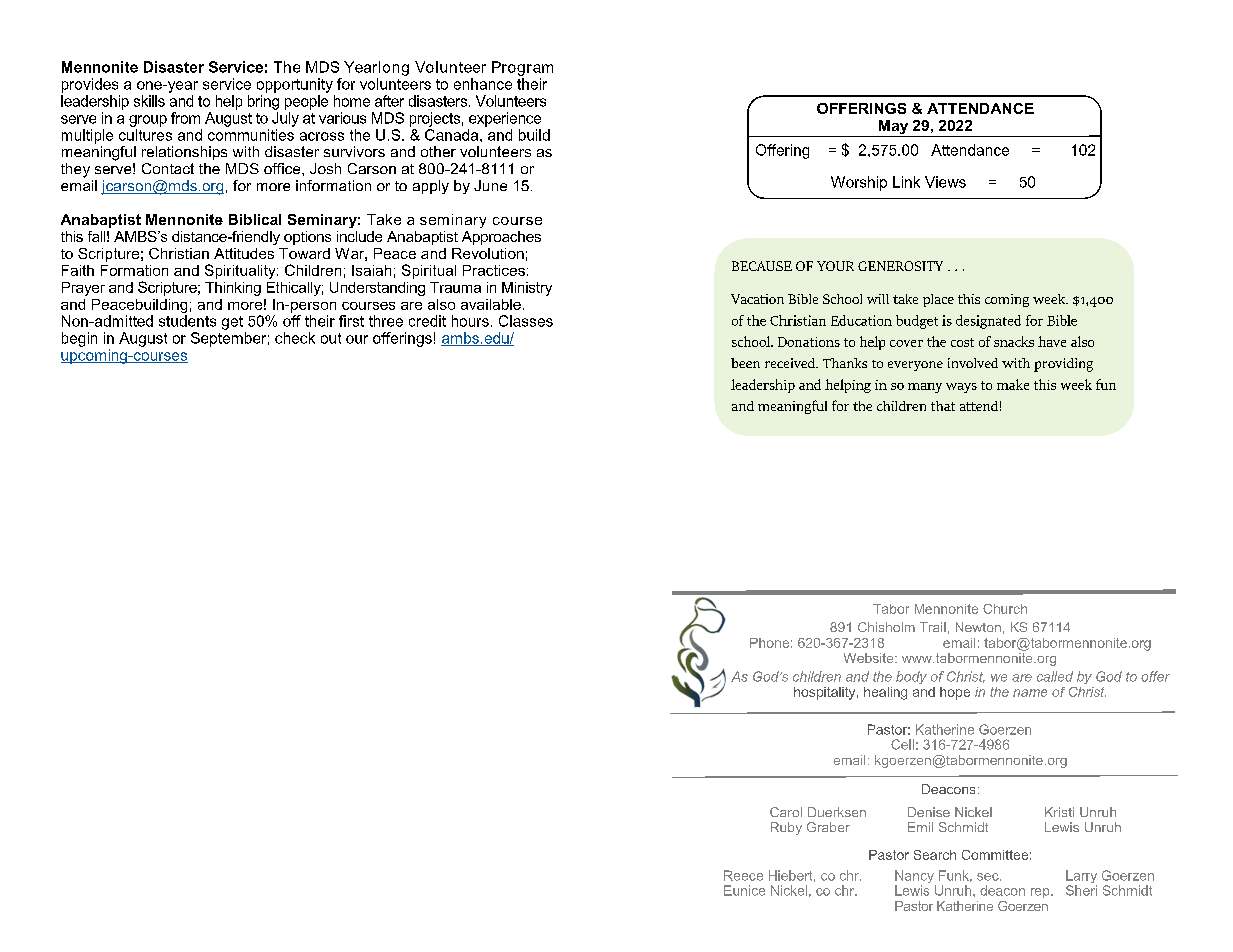  Describe the element at coordinates (893, 128) in the screenshot. I see `May` at that location.
